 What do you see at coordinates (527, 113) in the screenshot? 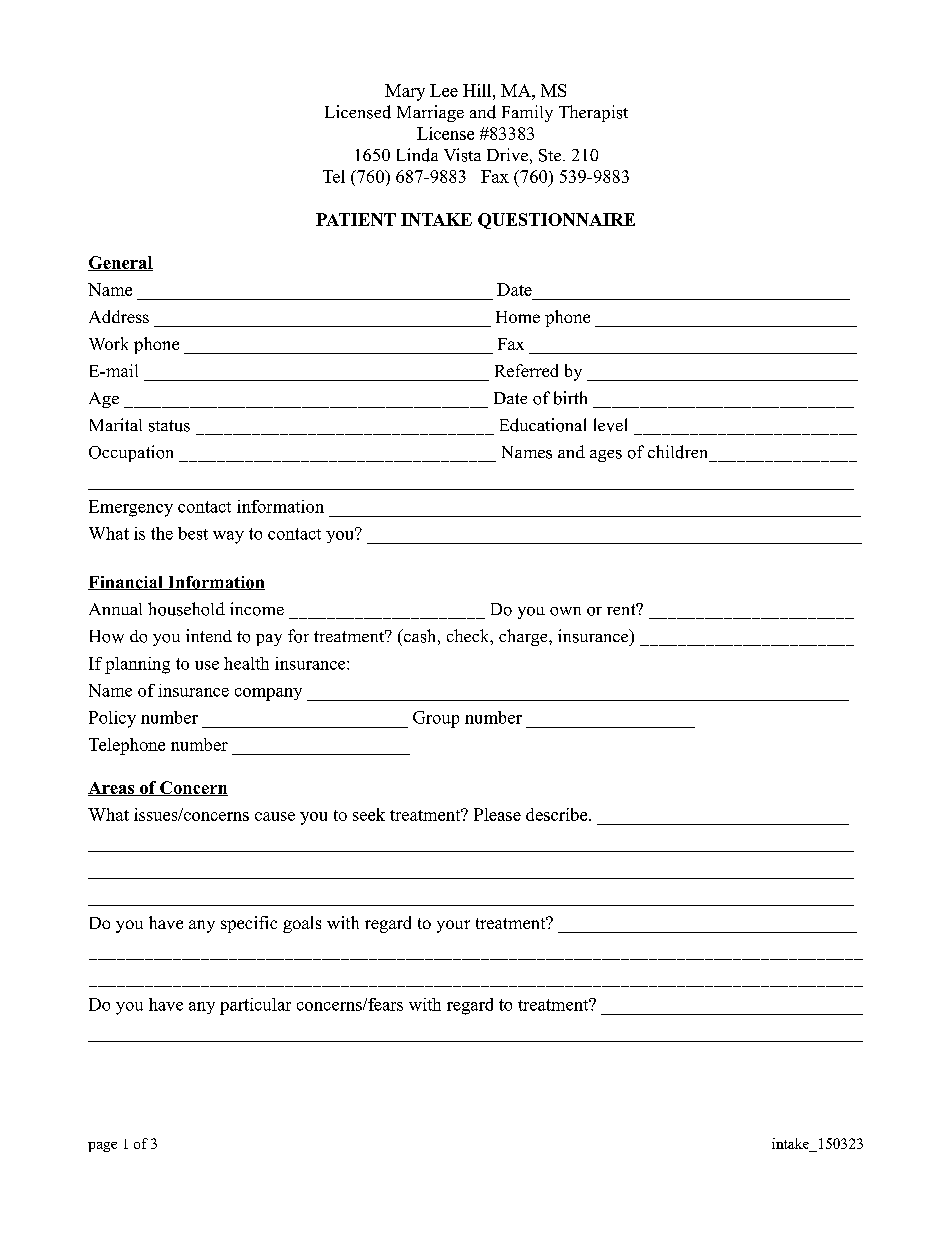
I see `Family` at bounding box center [527, 113].
